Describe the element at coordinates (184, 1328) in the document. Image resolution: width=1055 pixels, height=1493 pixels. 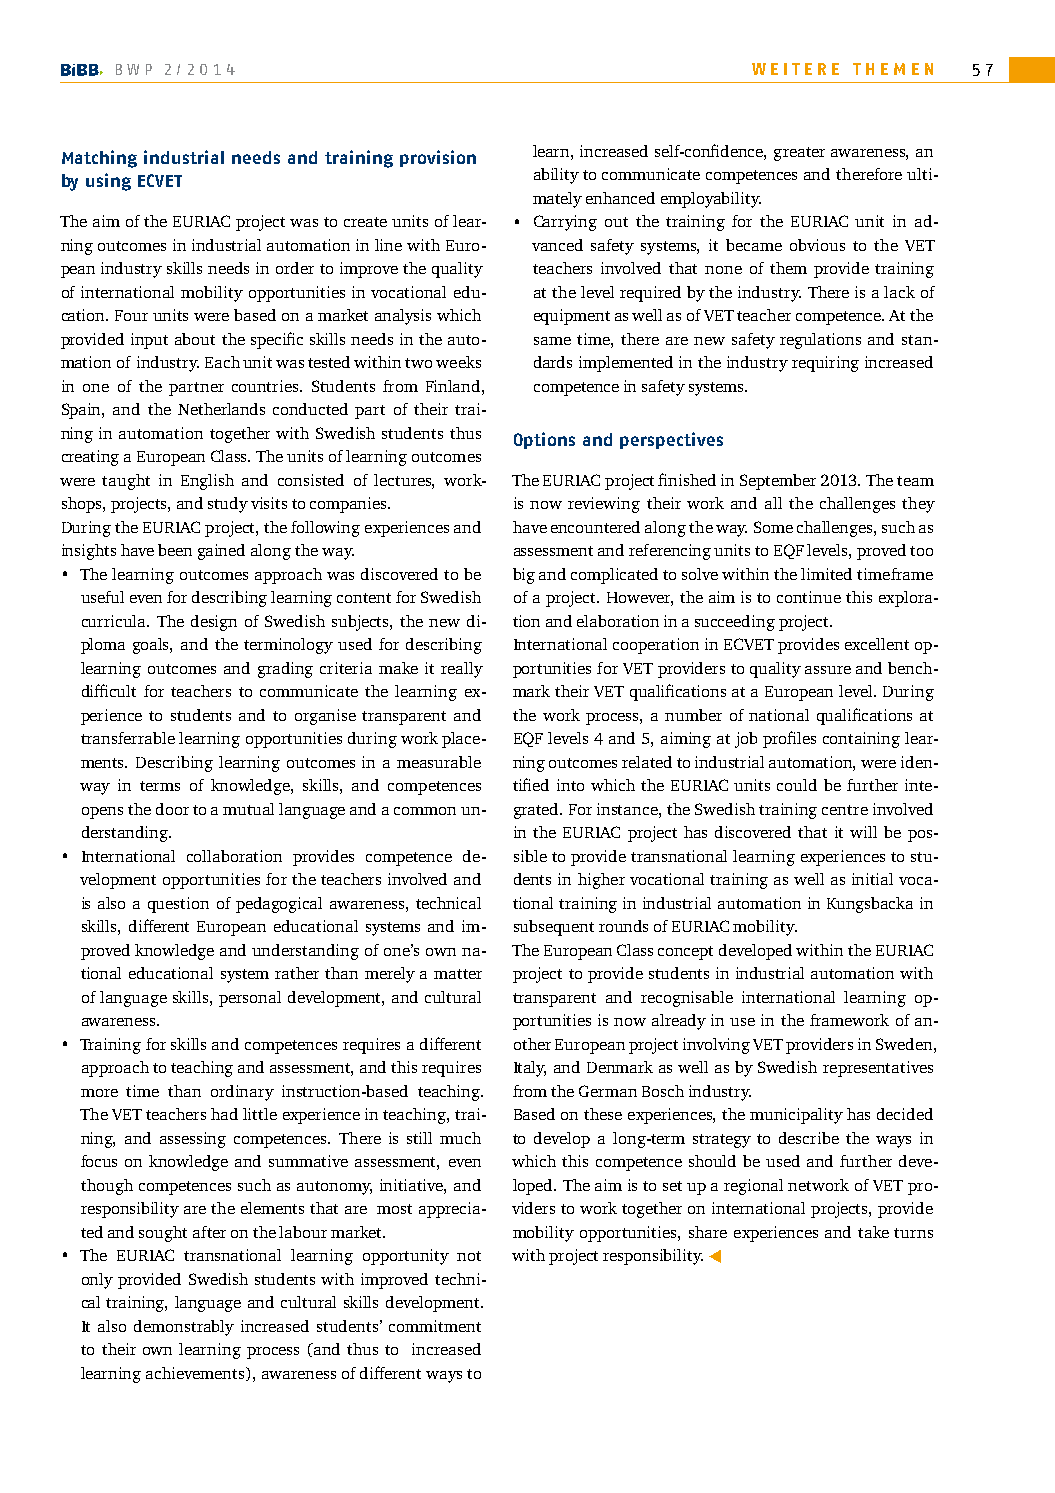
I see `demonstrably` at that location.
